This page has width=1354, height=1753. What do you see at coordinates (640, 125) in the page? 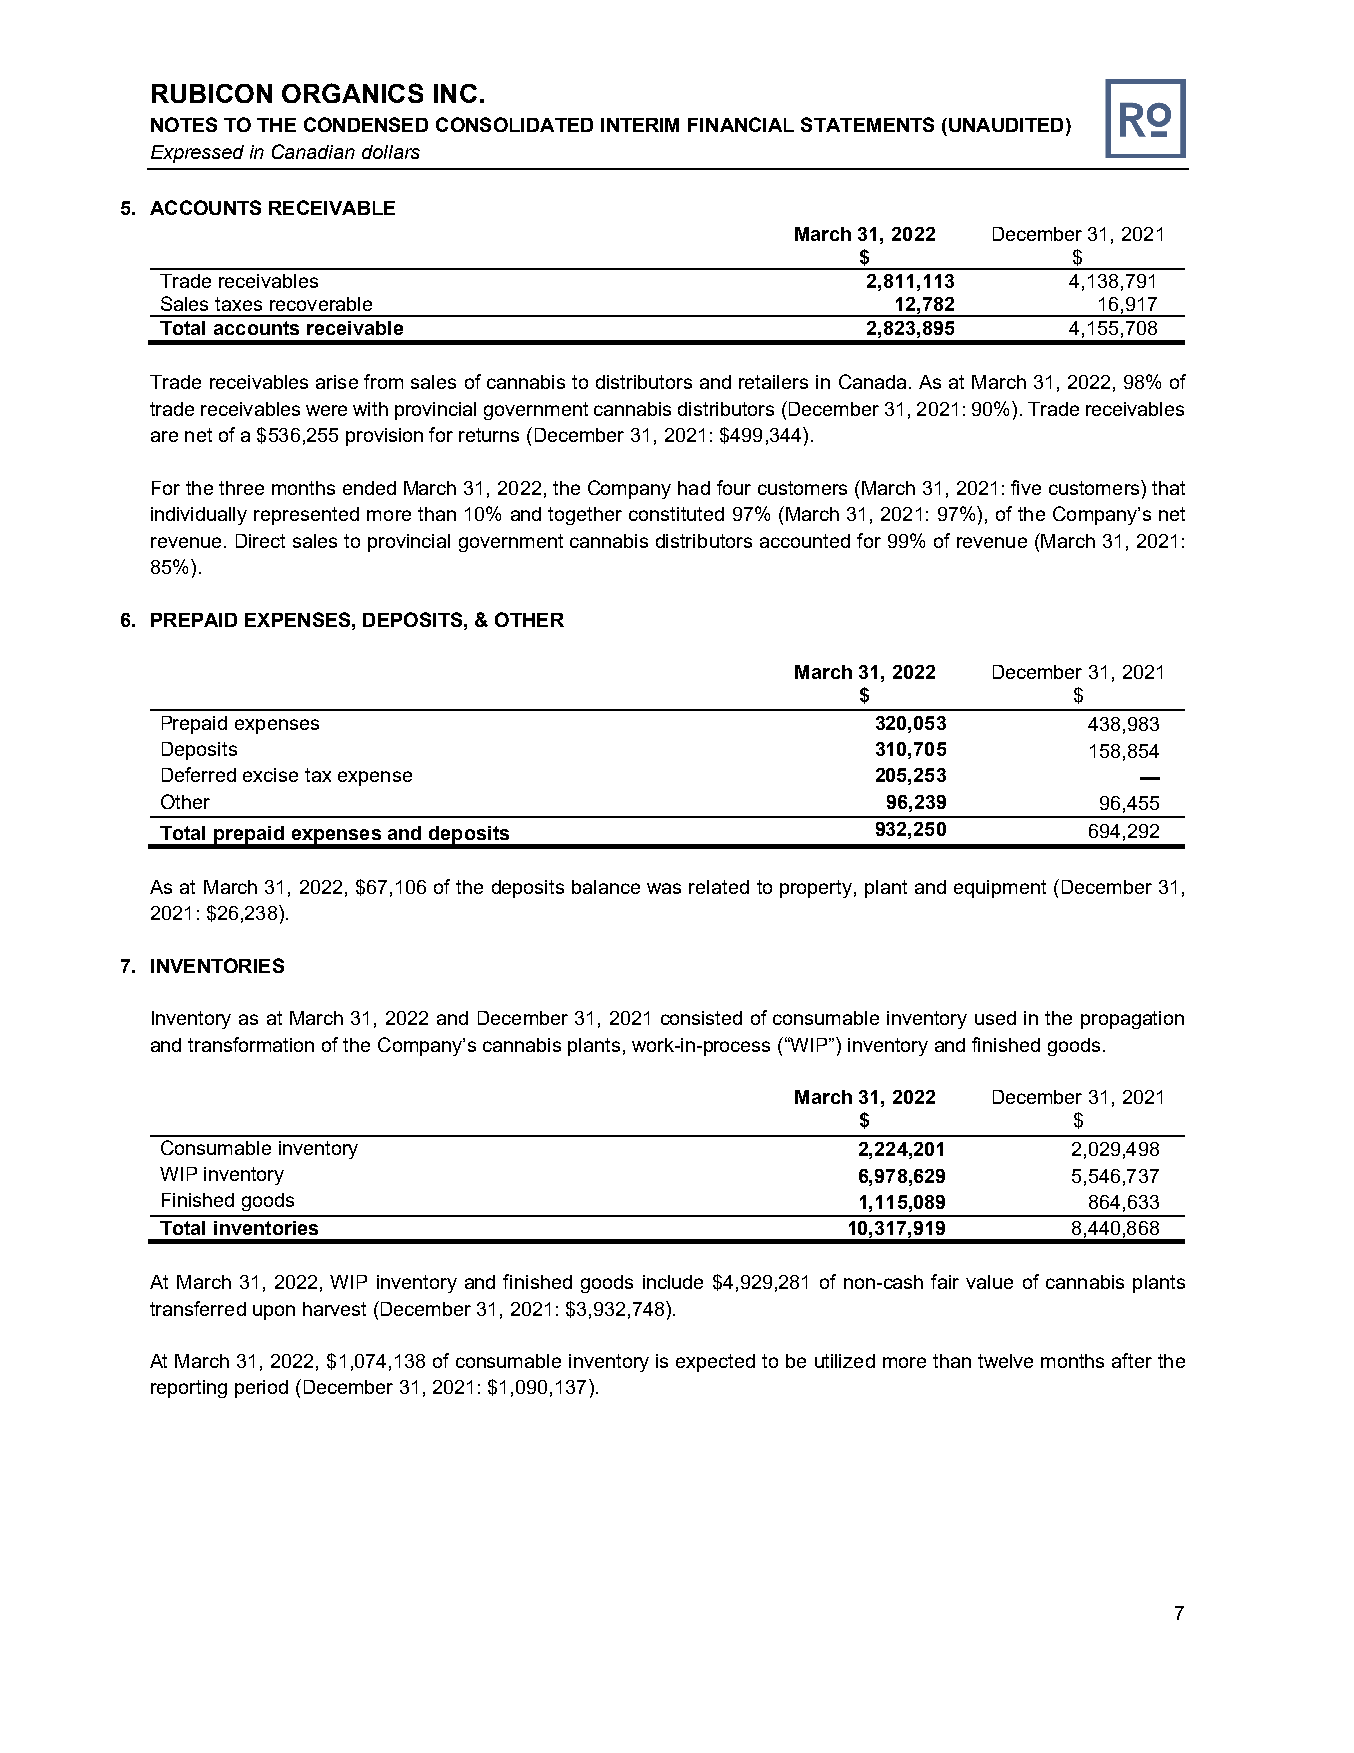
I see `INTERIM` at bounding box center [640, 125].
